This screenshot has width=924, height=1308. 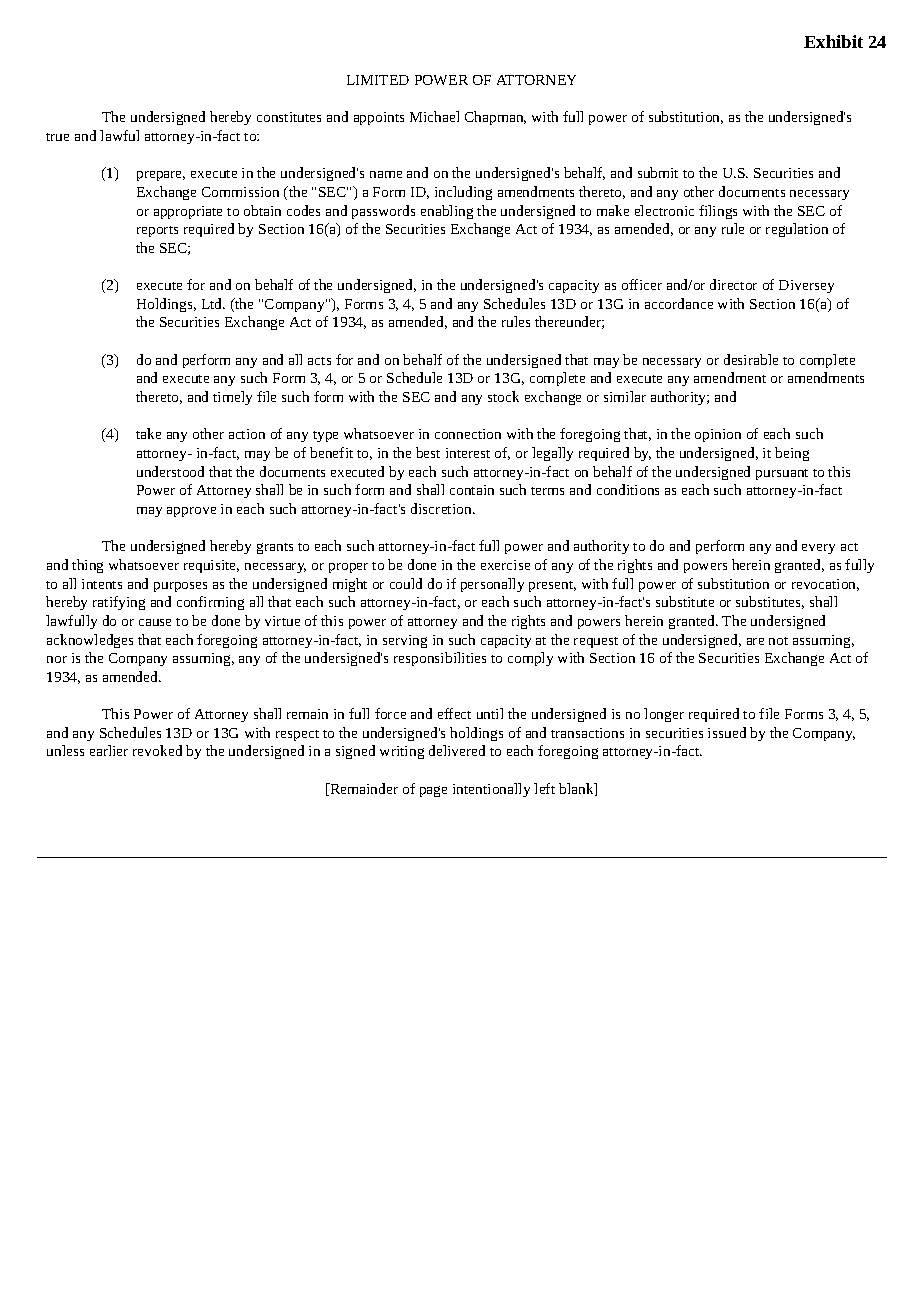 I want to click on Ltd, so click(x=213, y=303).
